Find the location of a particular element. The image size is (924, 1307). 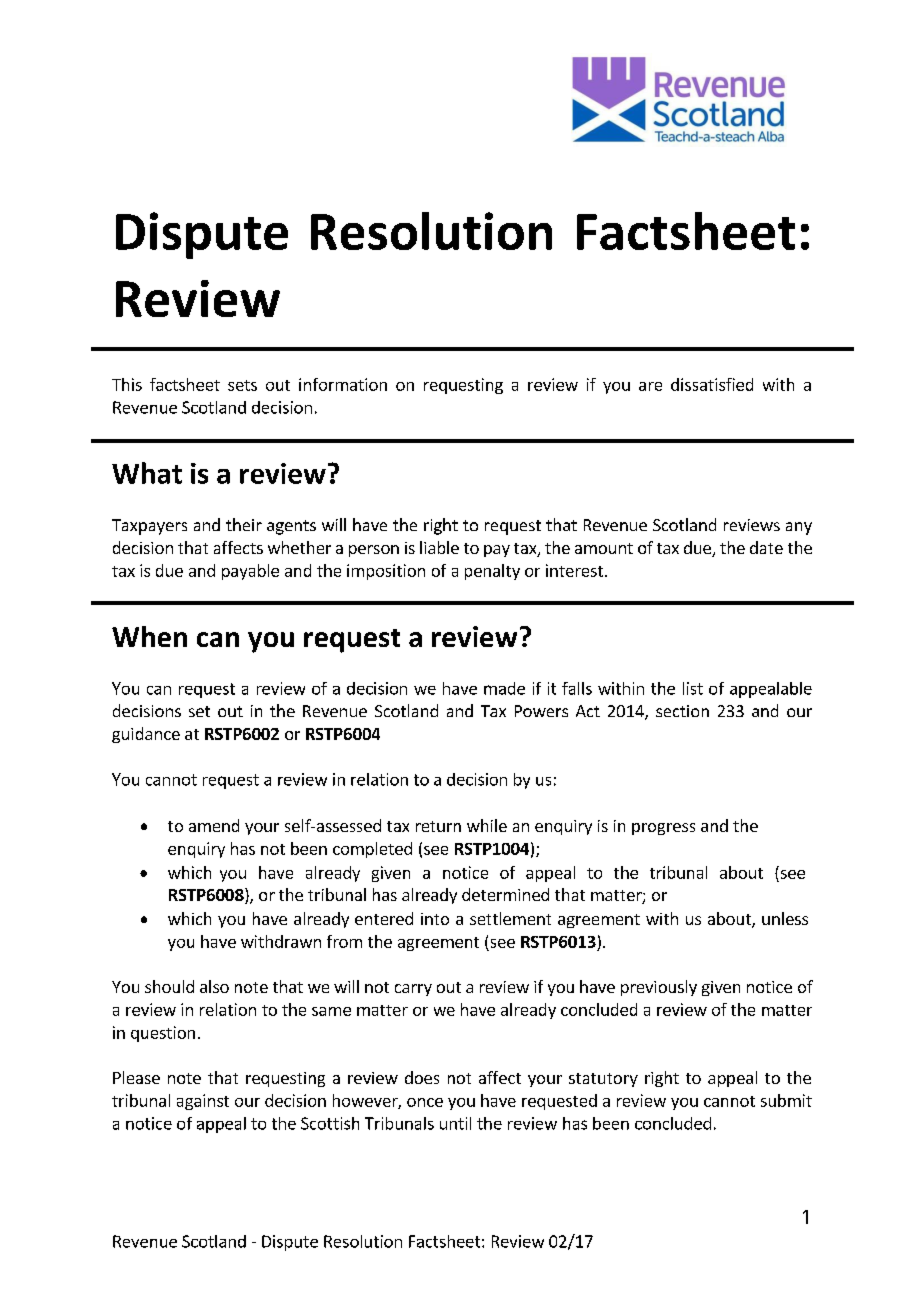

dissatisfied is located at coordinates (712, 384).
